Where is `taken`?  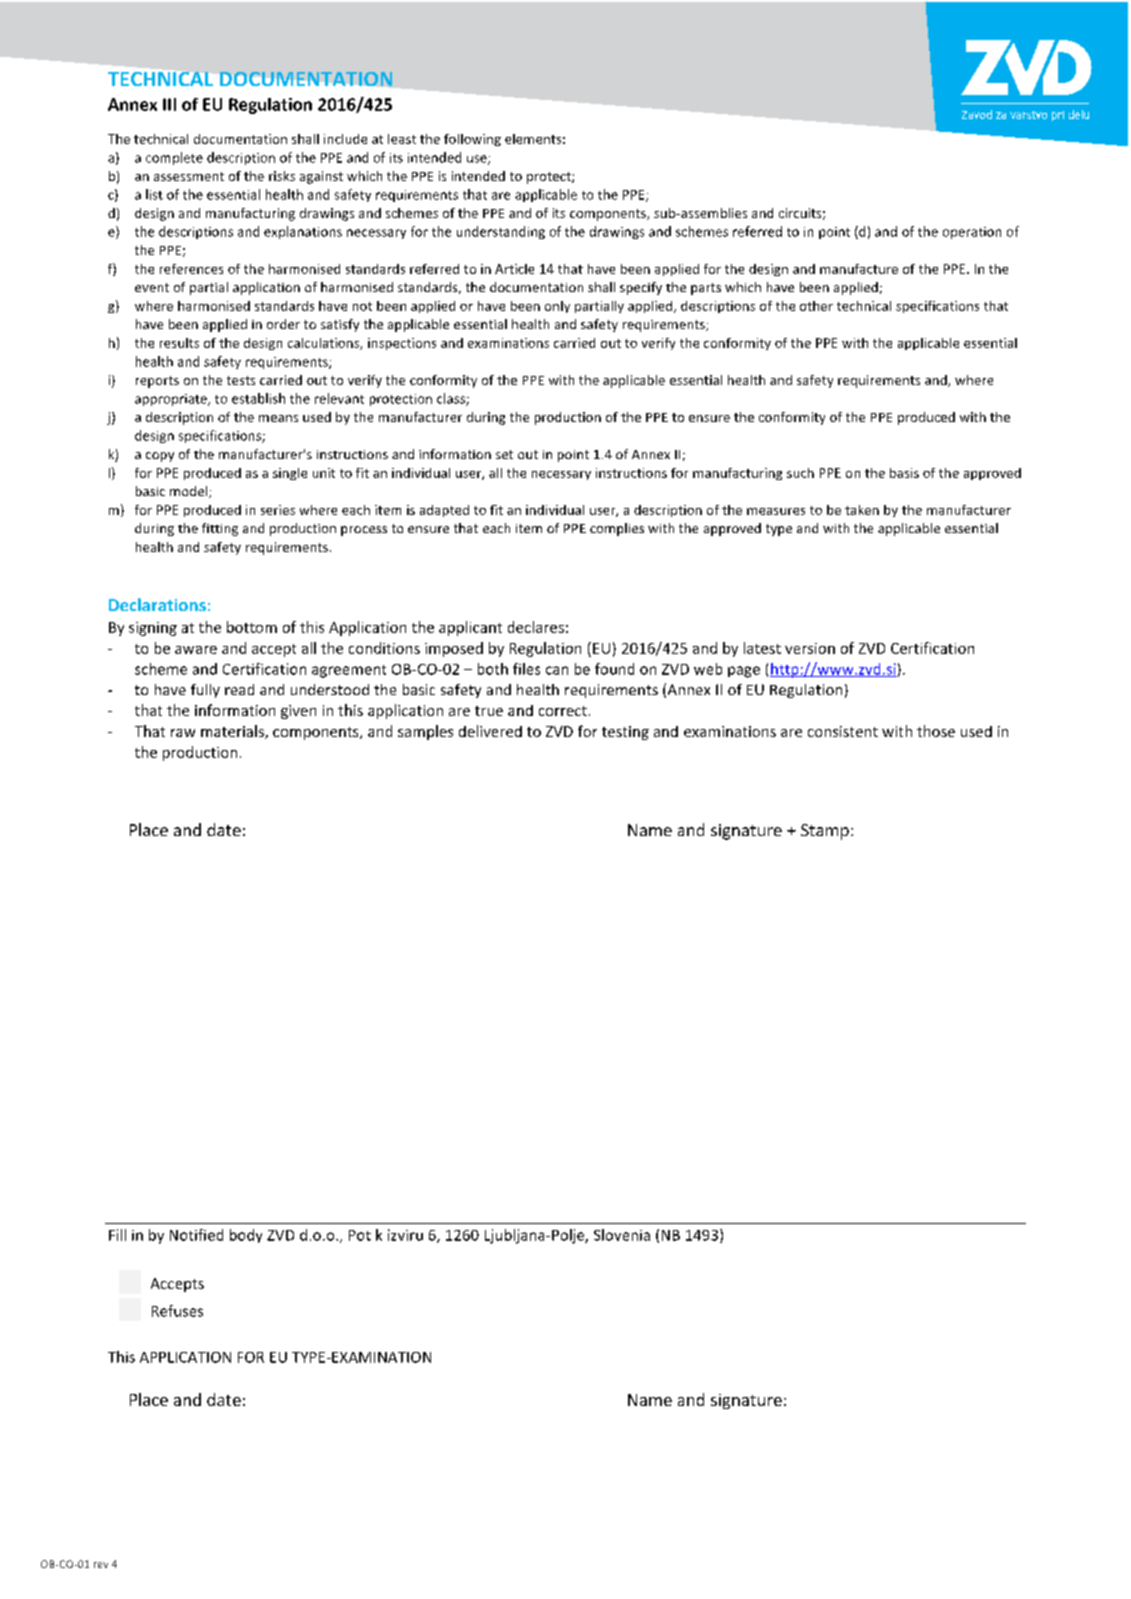
taken is located at coordinates (862, 510).
